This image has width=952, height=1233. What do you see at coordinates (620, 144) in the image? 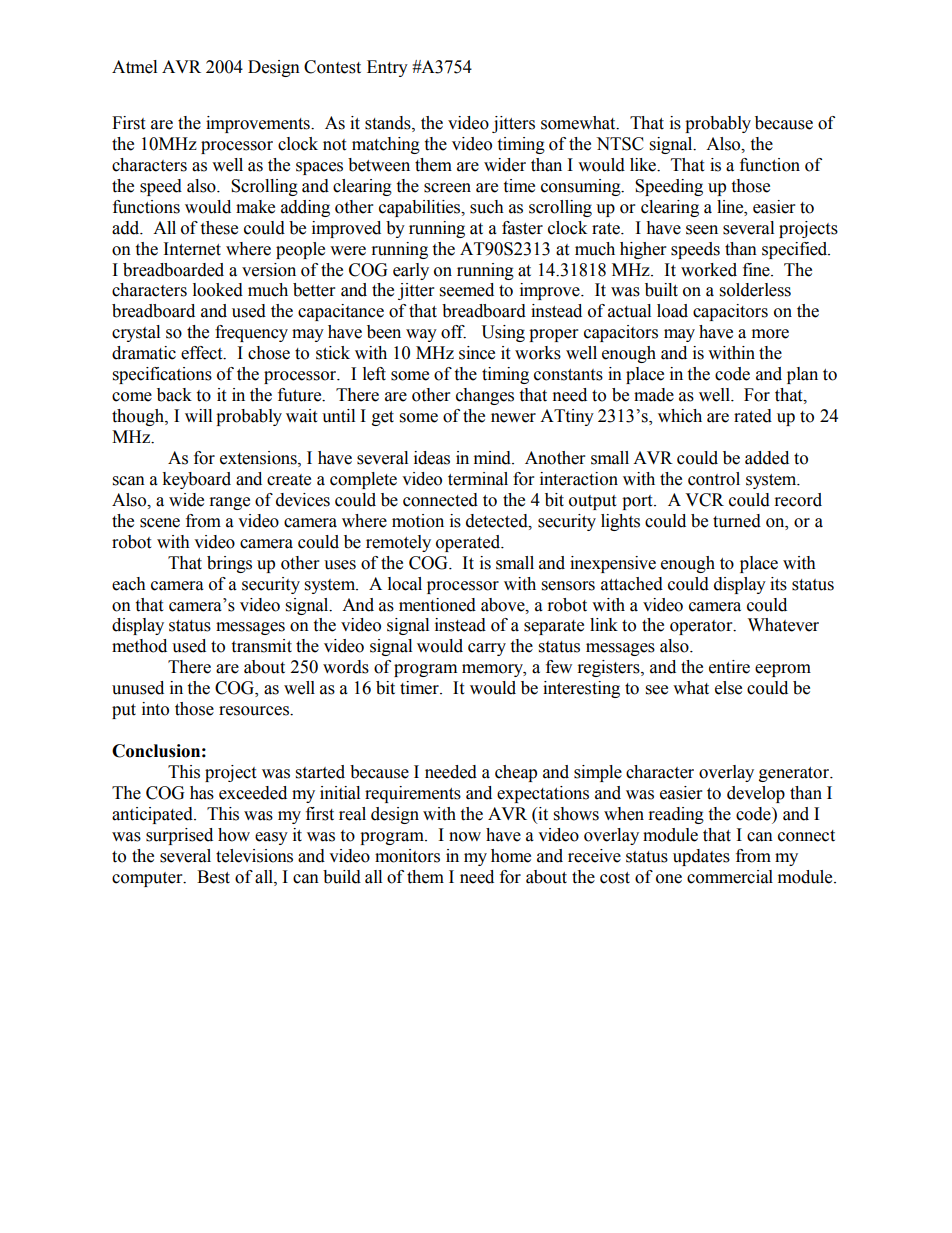
I see `NTSC` at bounding box center [620, 144].
